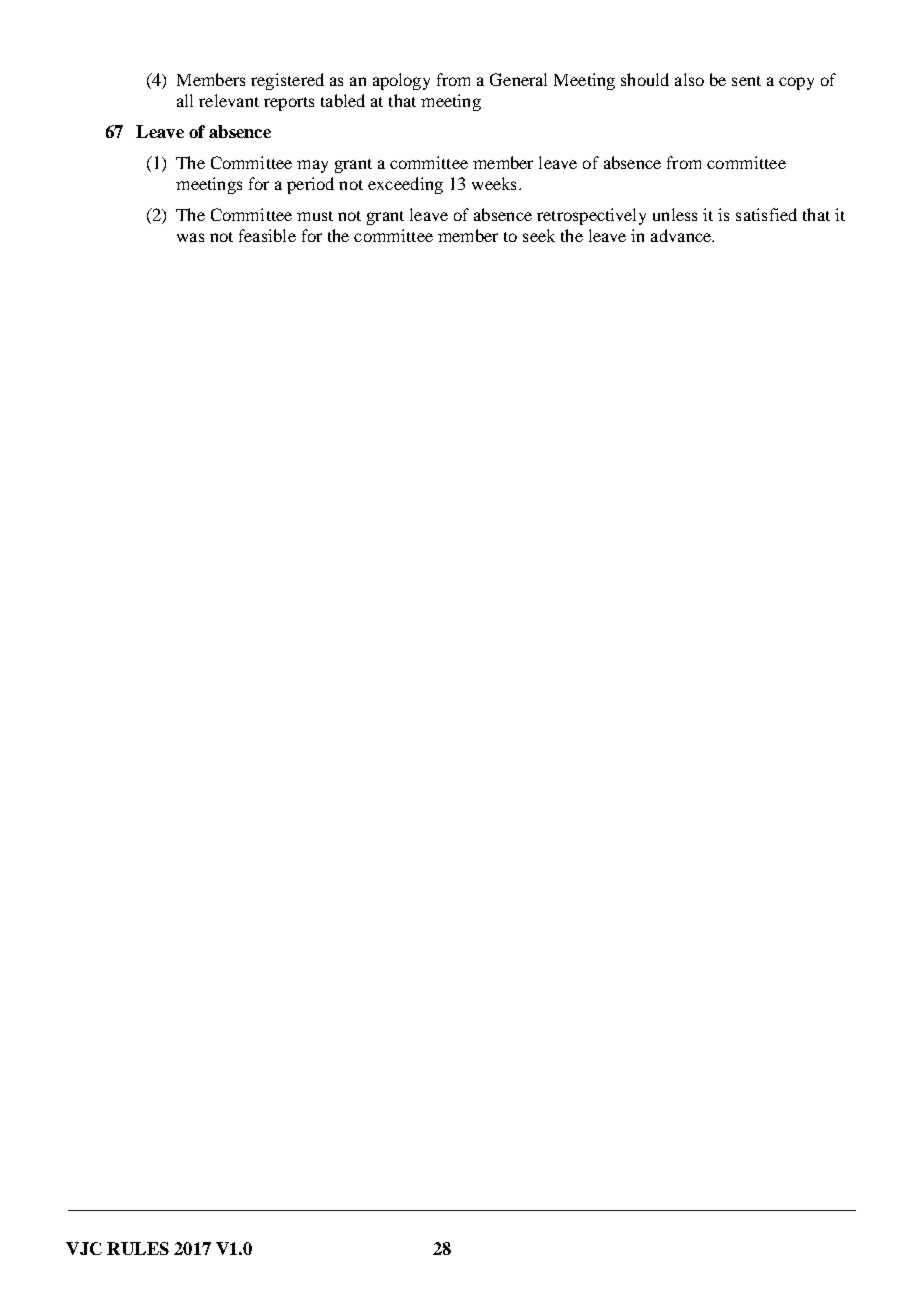  Describe the element at coordinates (539, 235) in the page. I see `seek` at that location.
